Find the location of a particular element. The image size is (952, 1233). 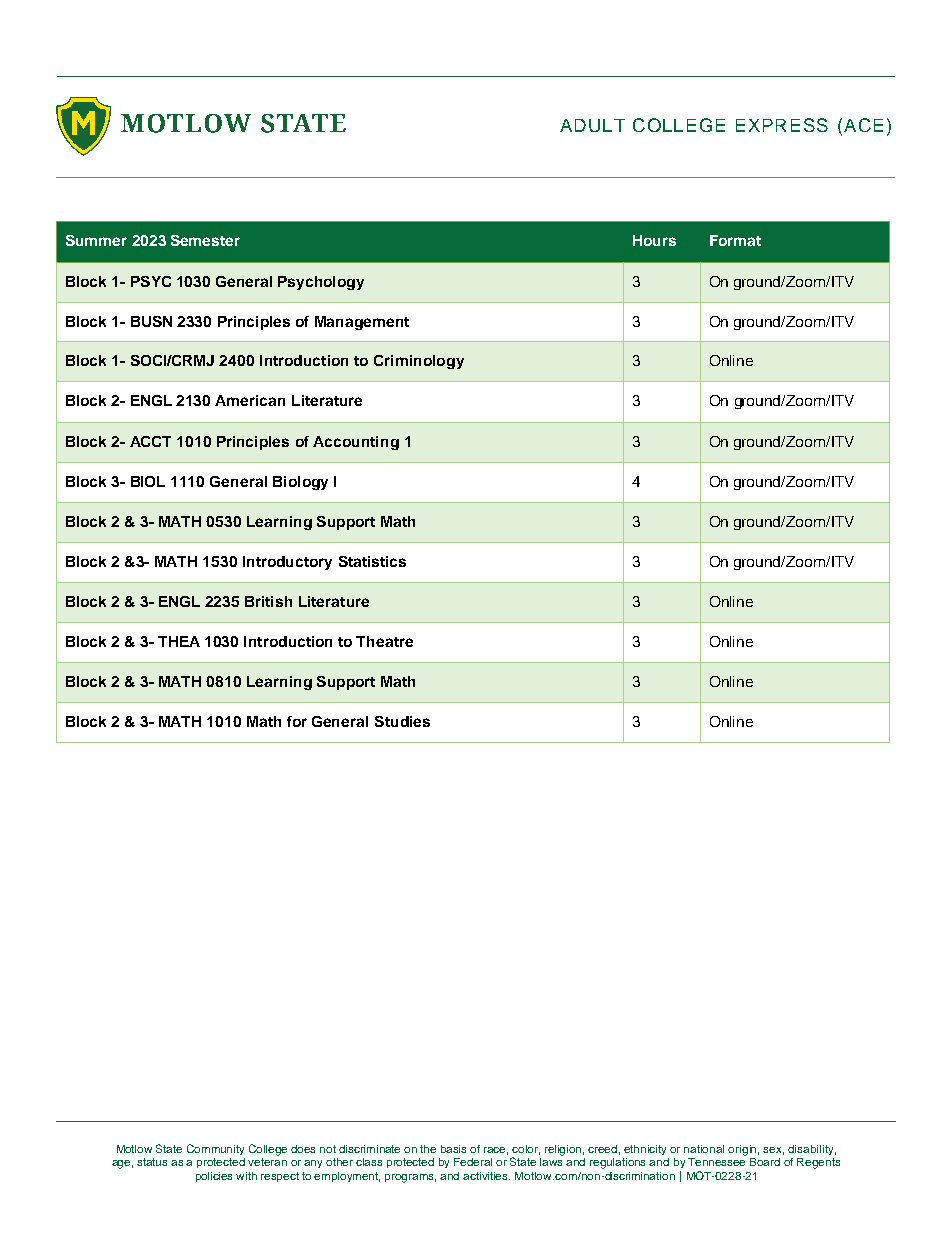

basis is located at coordinates (453, 1149).
